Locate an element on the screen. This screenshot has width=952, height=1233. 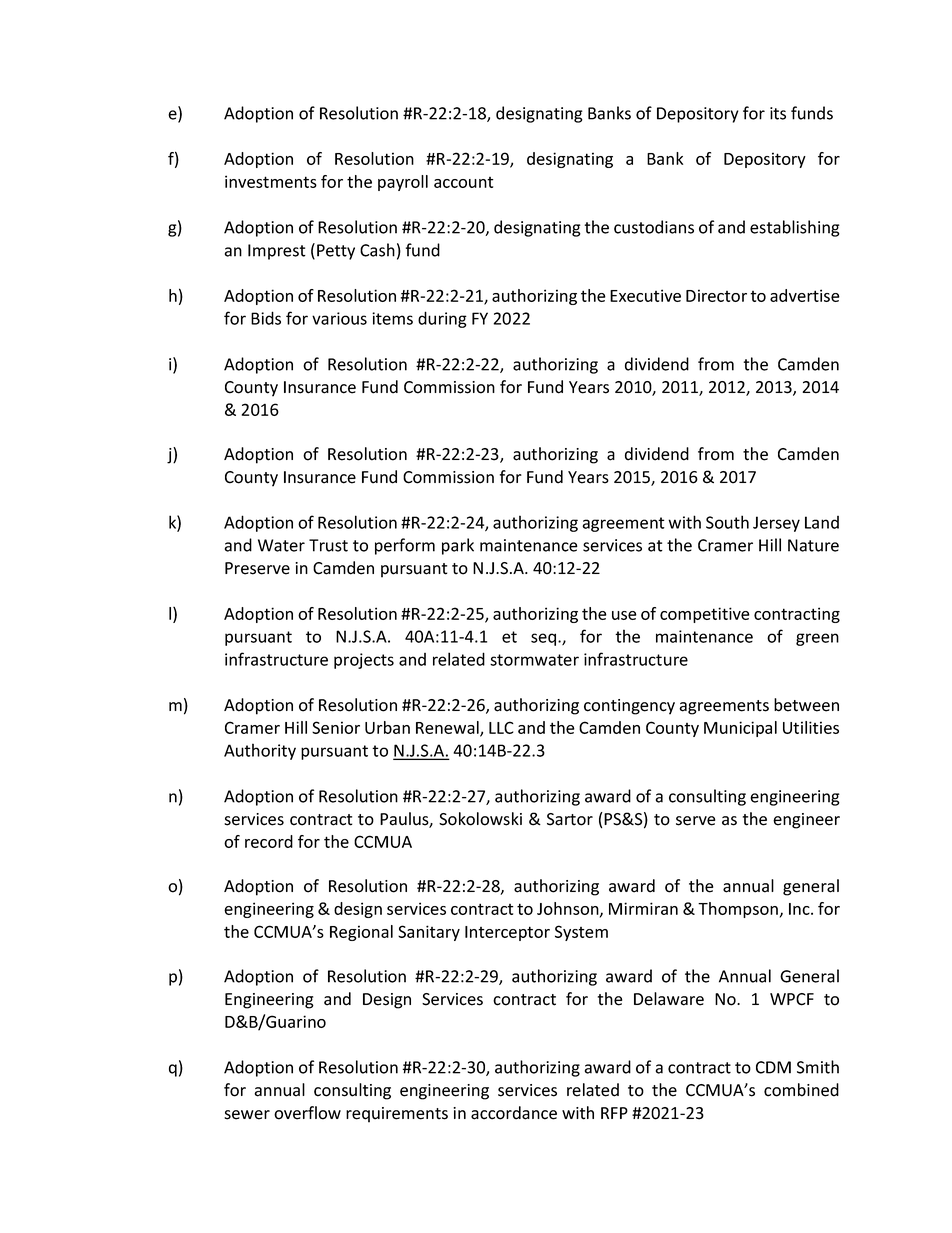
its is located at coordinates (778, 113).
